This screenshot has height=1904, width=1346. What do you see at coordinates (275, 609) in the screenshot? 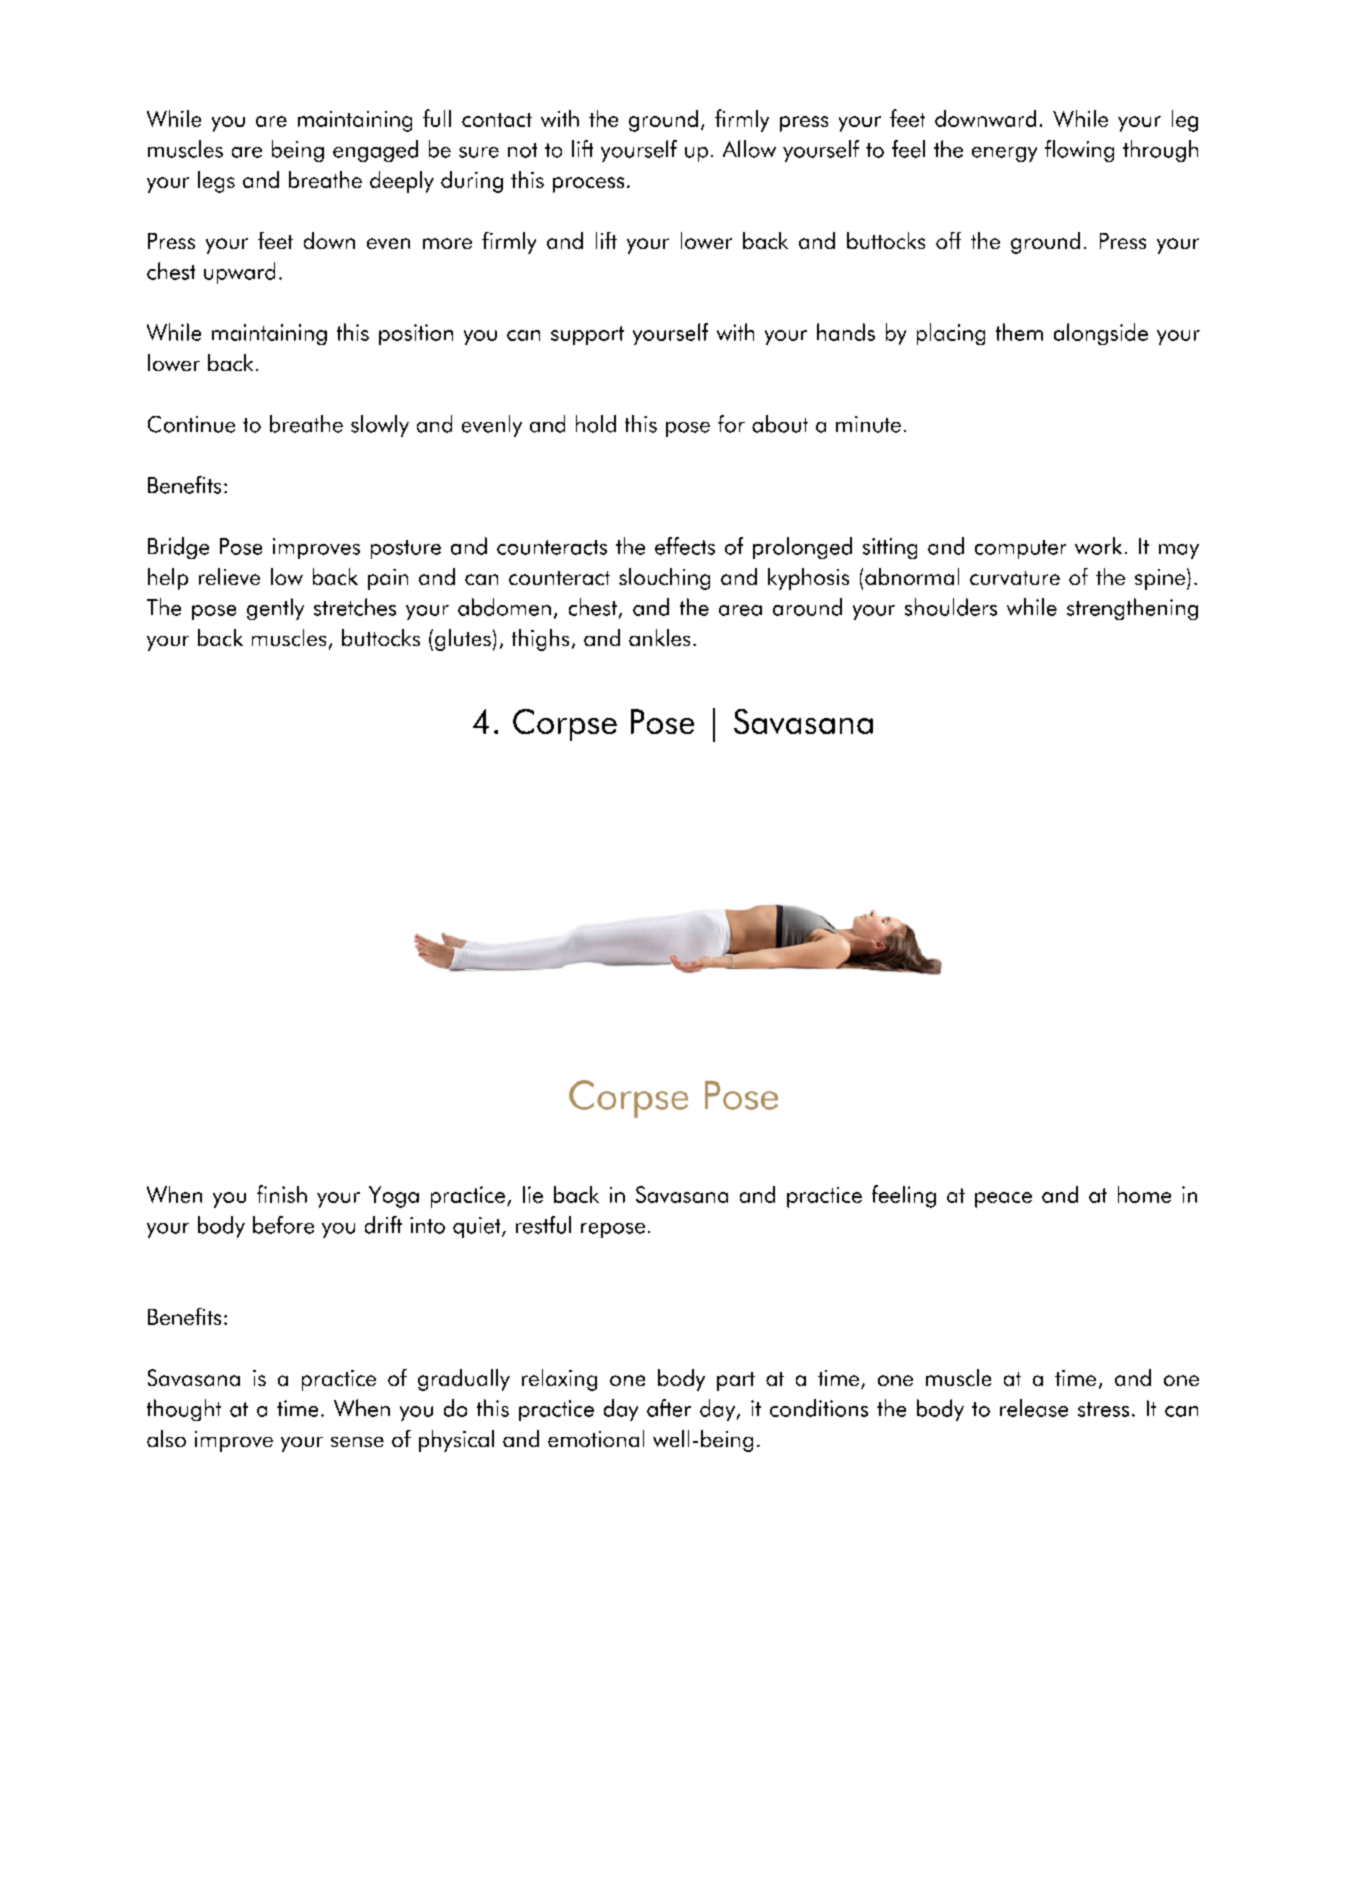
I see `gently` at bounding box center [275, 609].
